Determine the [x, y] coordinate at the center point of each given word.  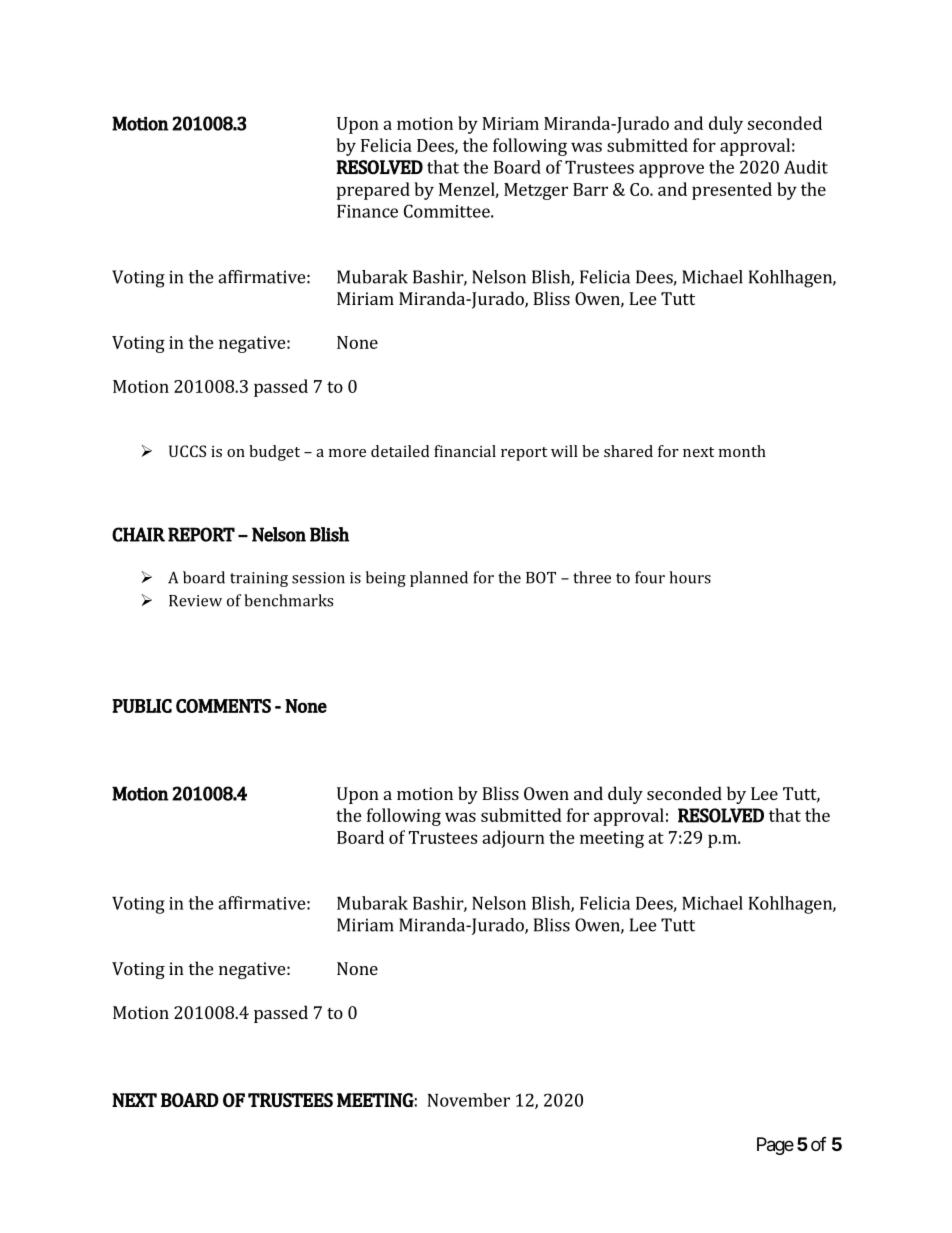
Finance [367, 211]
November [468, 1100]
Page [775, 1146]
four [650, 577]
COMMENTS [223, 706]
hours [690, 577]
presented [732, 191]
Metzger [536, 191]
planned [439, 579]
